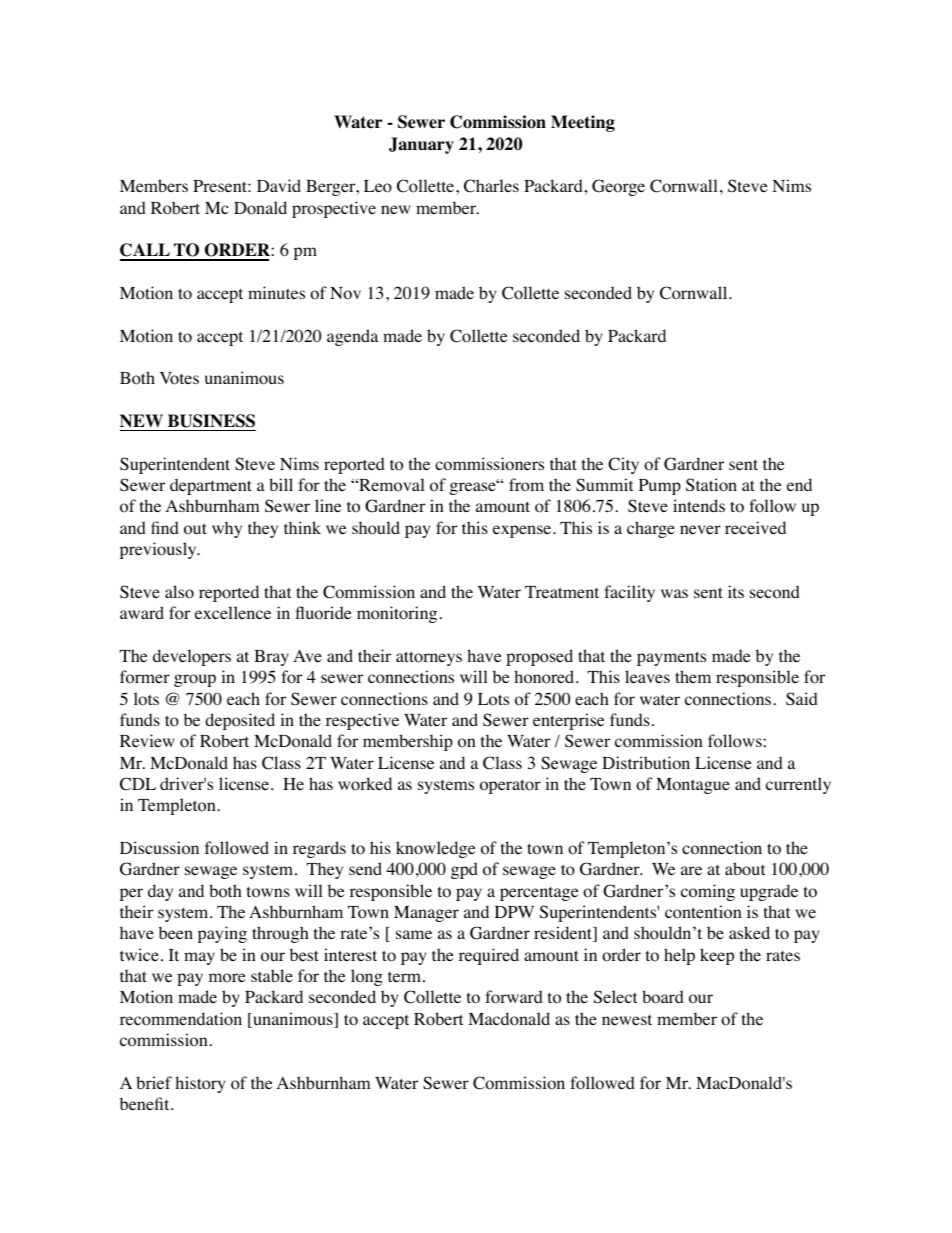 The width and height of the screenshot is (952, 1233). What do you see at coordinates (711, 485) in the screenshot?
I see `Station` at bounding box center [711, 485].
